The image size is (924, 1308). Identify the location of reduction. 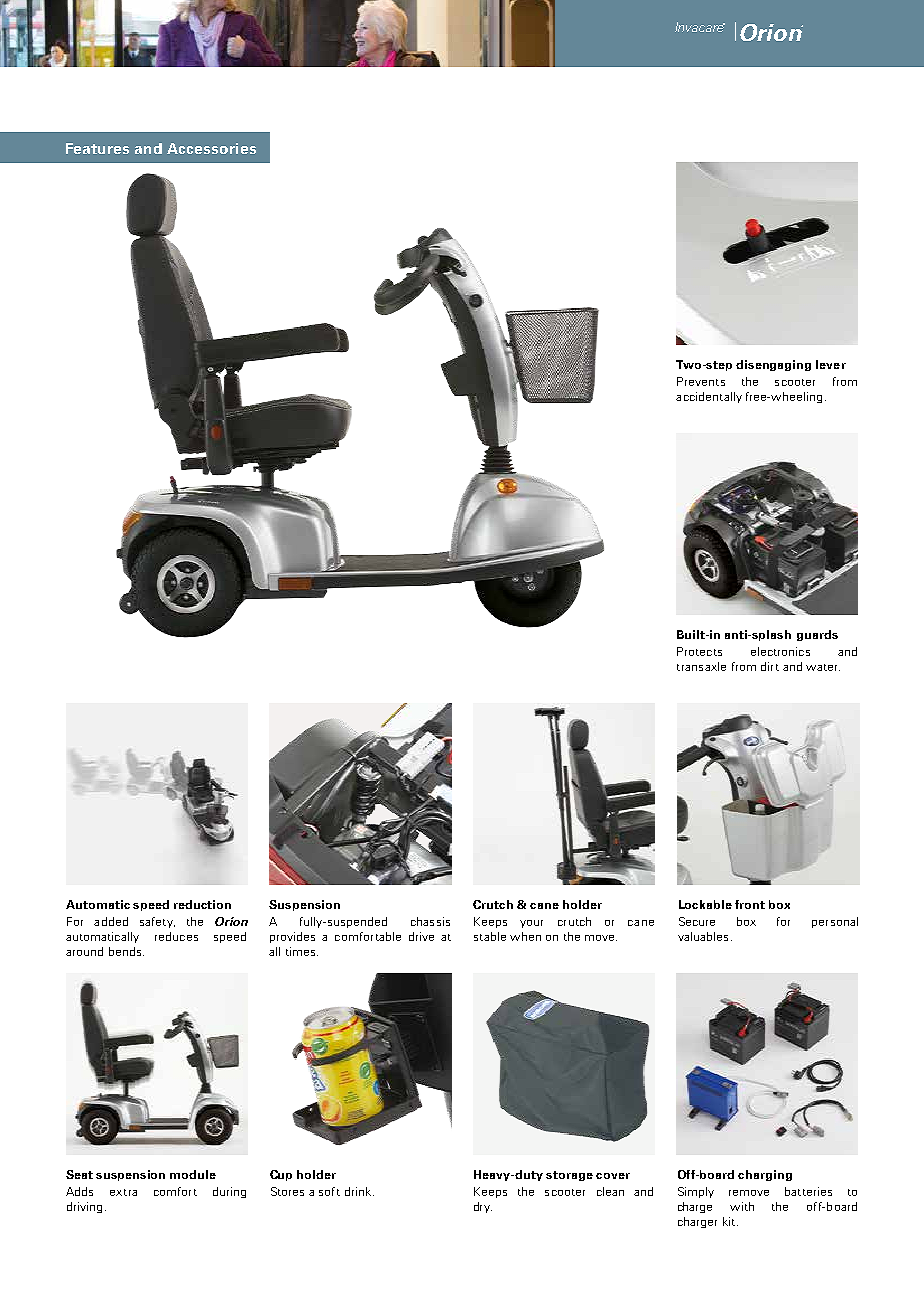
(202, 904).
